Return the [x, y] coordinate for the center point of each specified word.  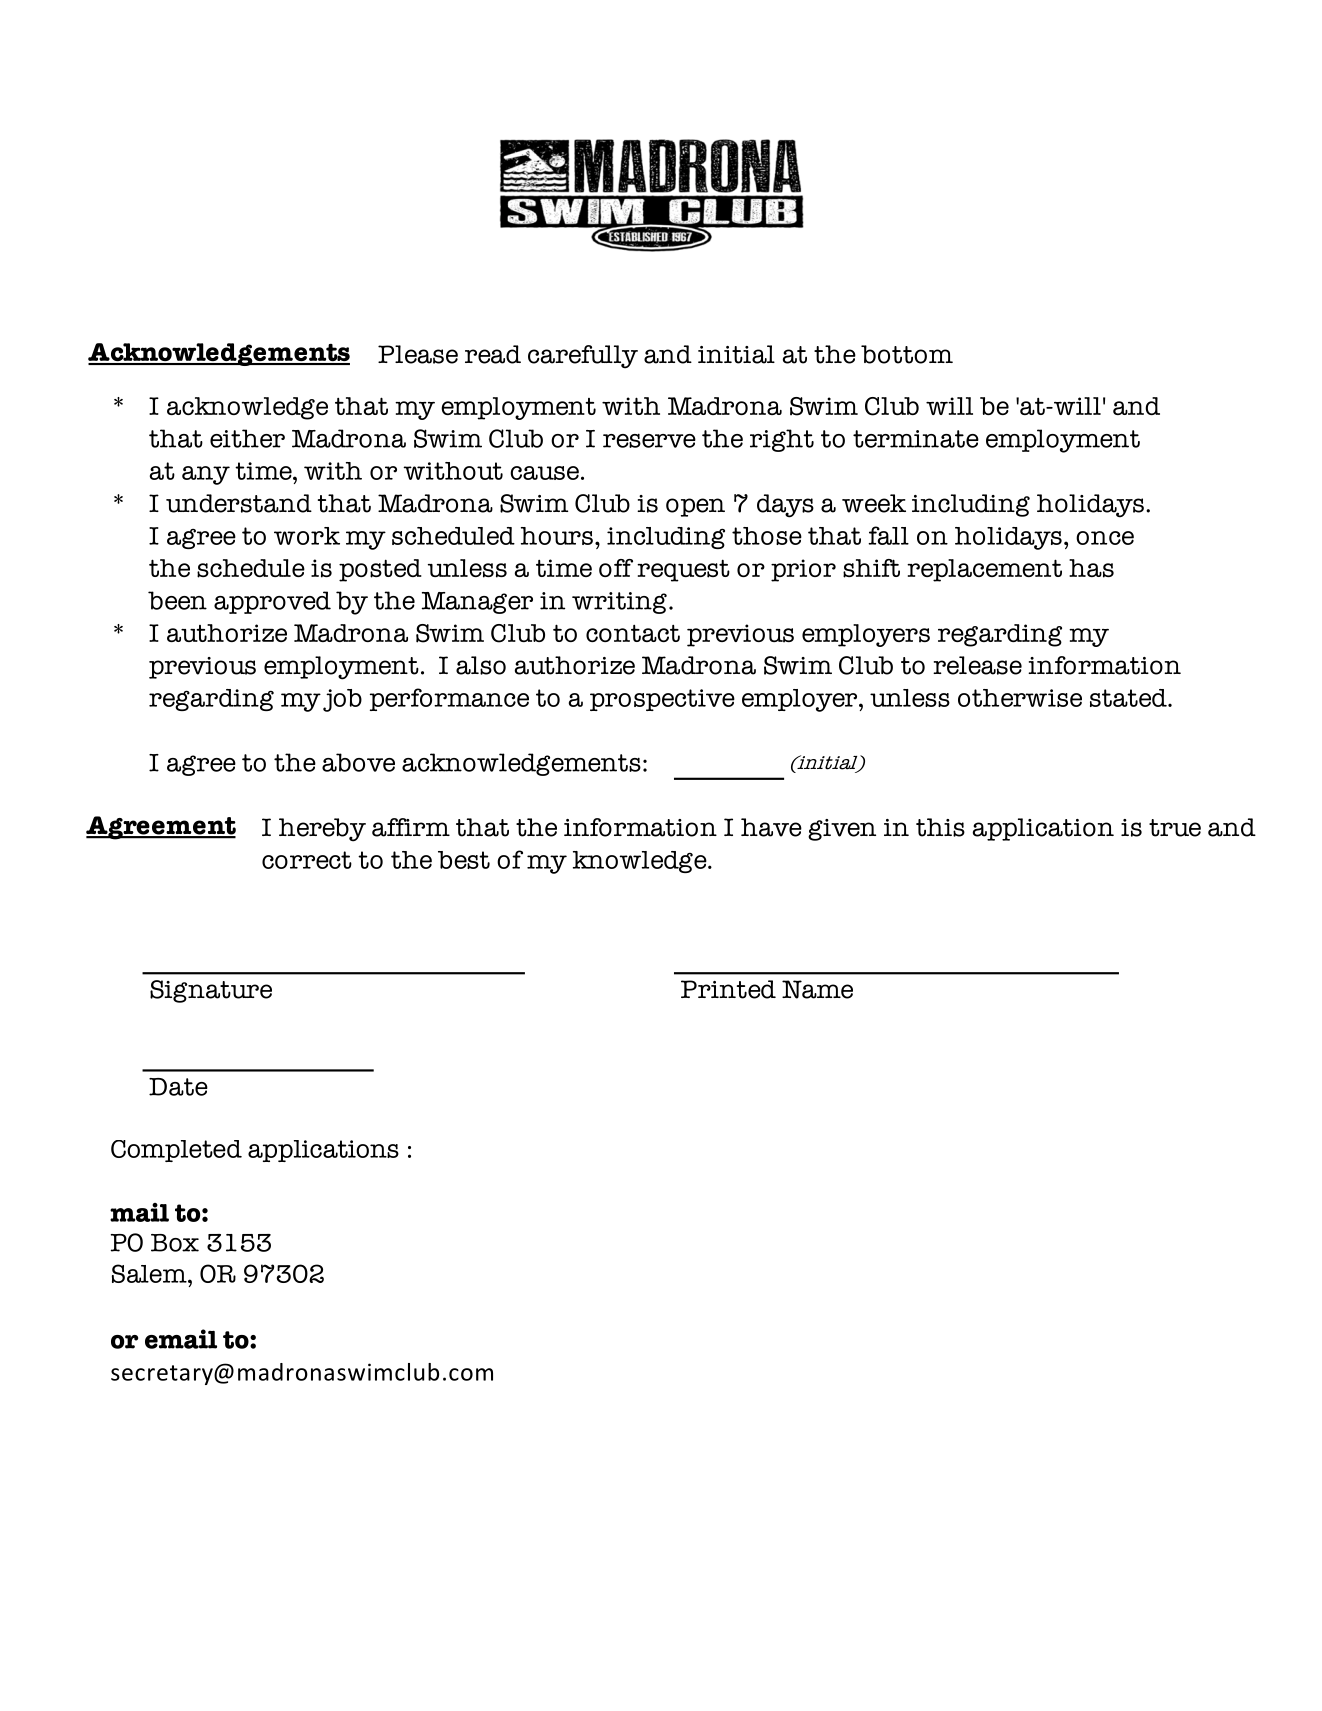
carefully [583, 357]
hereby [322, 830]
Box [175, 1243]
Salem [150, 1273]
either [247, 438]
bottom [907, 354]
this [940, 827]
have [771, 827]
